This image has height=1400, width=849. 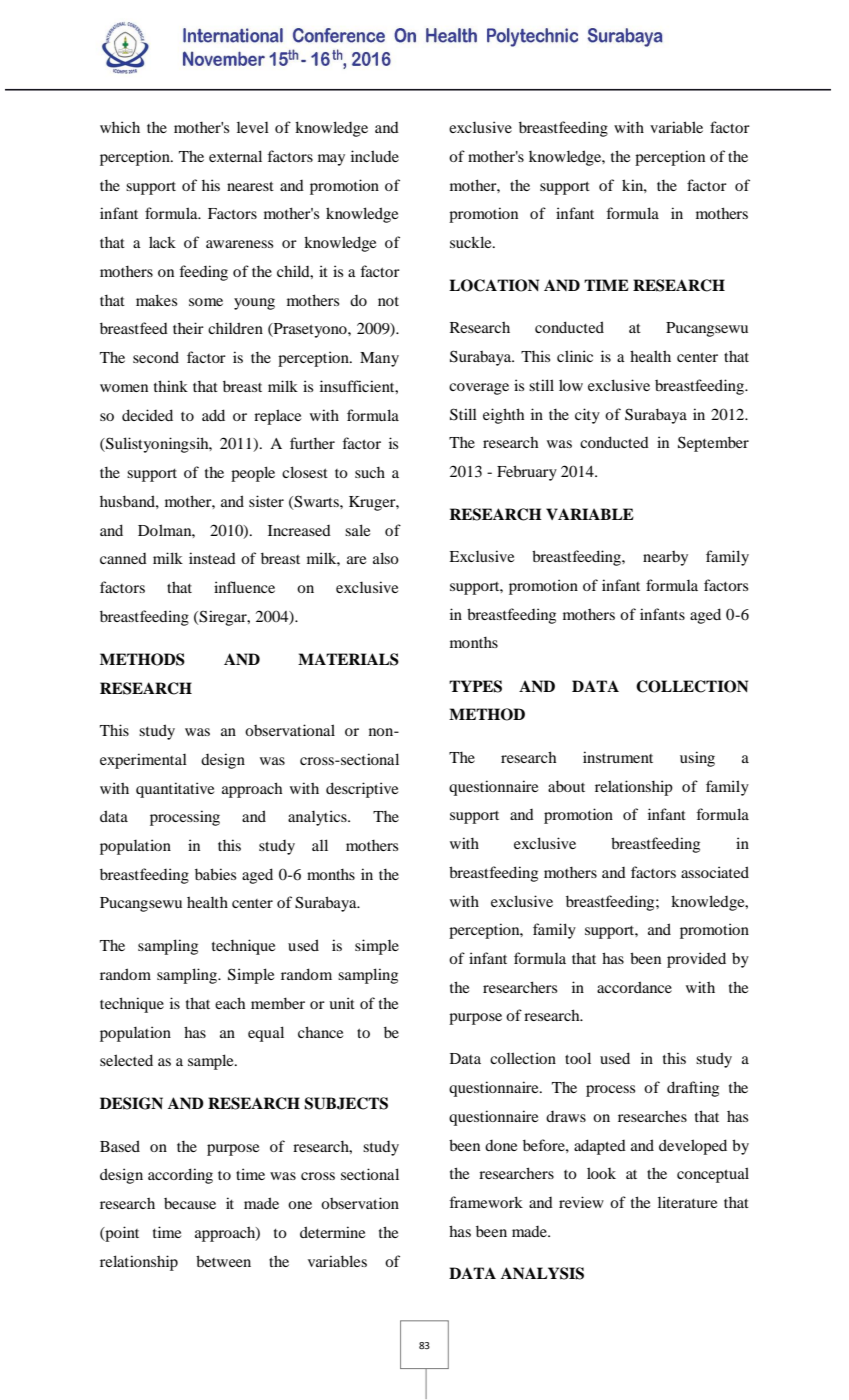 What do you see at coordinates (213, 415) in the image?
I see `add` at bounding box center [213, 415].
